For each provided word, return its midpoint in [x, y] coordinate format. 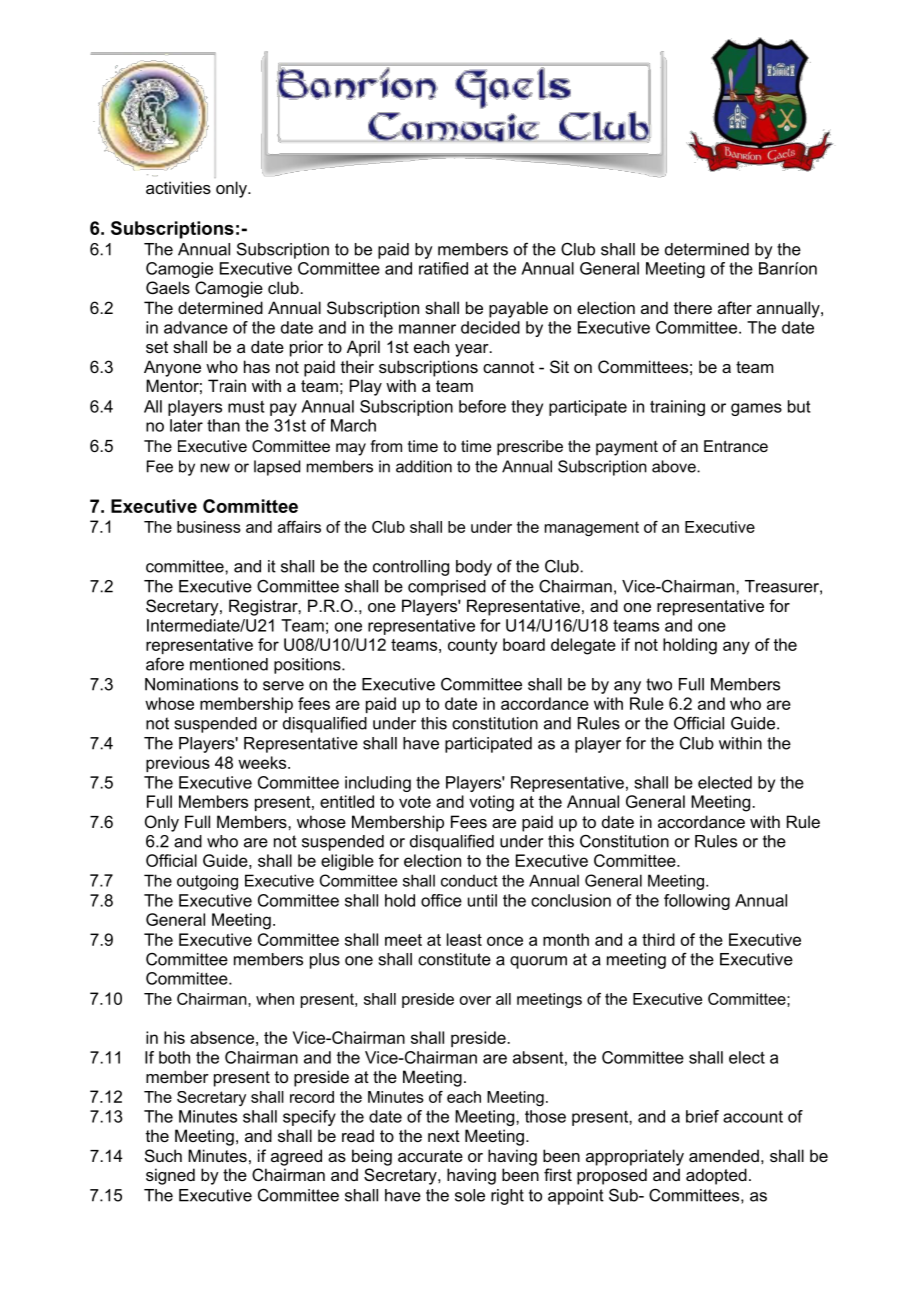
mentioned [229, 664]
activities [178, 187]
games [756, 409]
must [246, 406]
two [659, 684]
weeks [263, 762]
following [697, 902]
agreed [296, 1157]
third [658, 939]
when [275, 999]
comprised [447, 588]
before [482, 406]
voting [491, 803]
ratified [443, 268]
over [475, 1000]
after [735, 307]
